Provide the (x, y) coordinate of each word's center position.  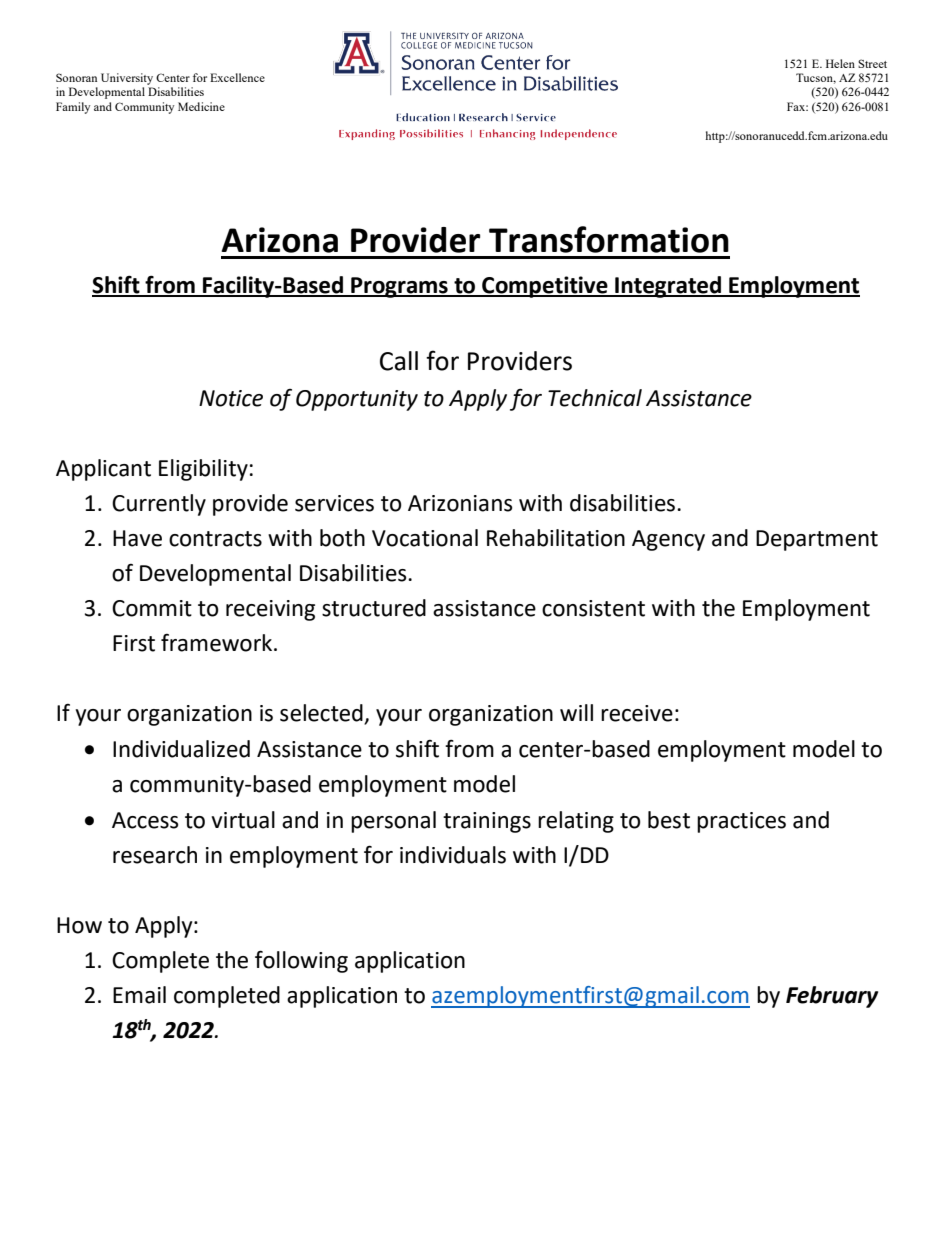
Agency (668, 540)
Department (817, 540)
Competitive (545, 287)
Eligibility (203, 470)
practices (741, 822)
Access (145, 820)
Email (139, 995)
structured (374, 608)
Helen (840, 63)
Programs (399, 287)
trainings (487, 822)
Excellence (237, 77)
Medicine (201, 106)
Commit (152, 608)
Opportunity (357, 400)
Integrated (668, 287)
